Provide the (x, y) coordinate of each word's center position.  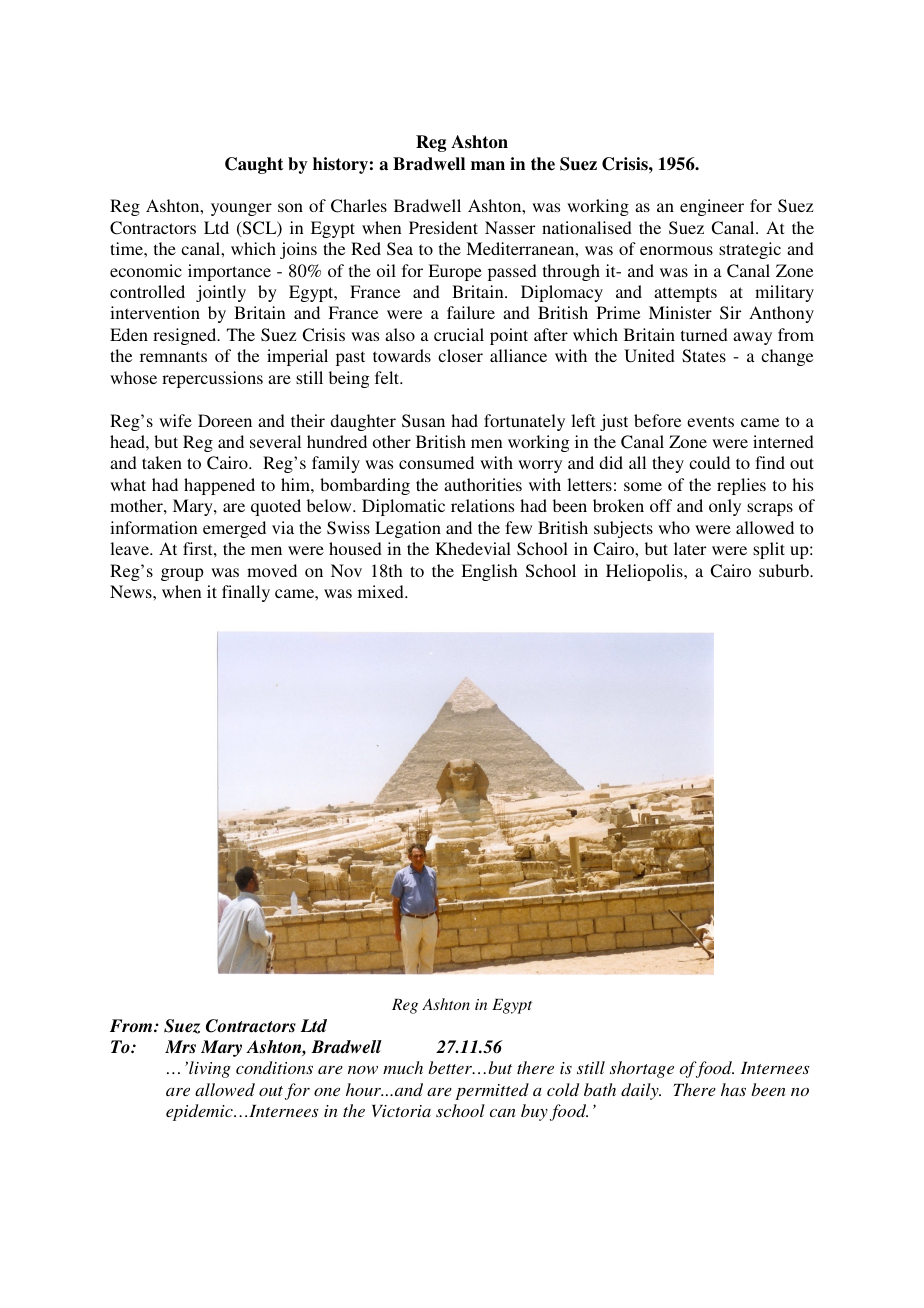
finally (246, 593)
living (209, 1069)
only (725, 507)
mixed (382, 591)
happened (219, 486)
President (443, 227)
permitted (492, 1091)
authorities (483, 484)
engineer (712, 207)
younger (241, 209)
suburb (785, 570)
